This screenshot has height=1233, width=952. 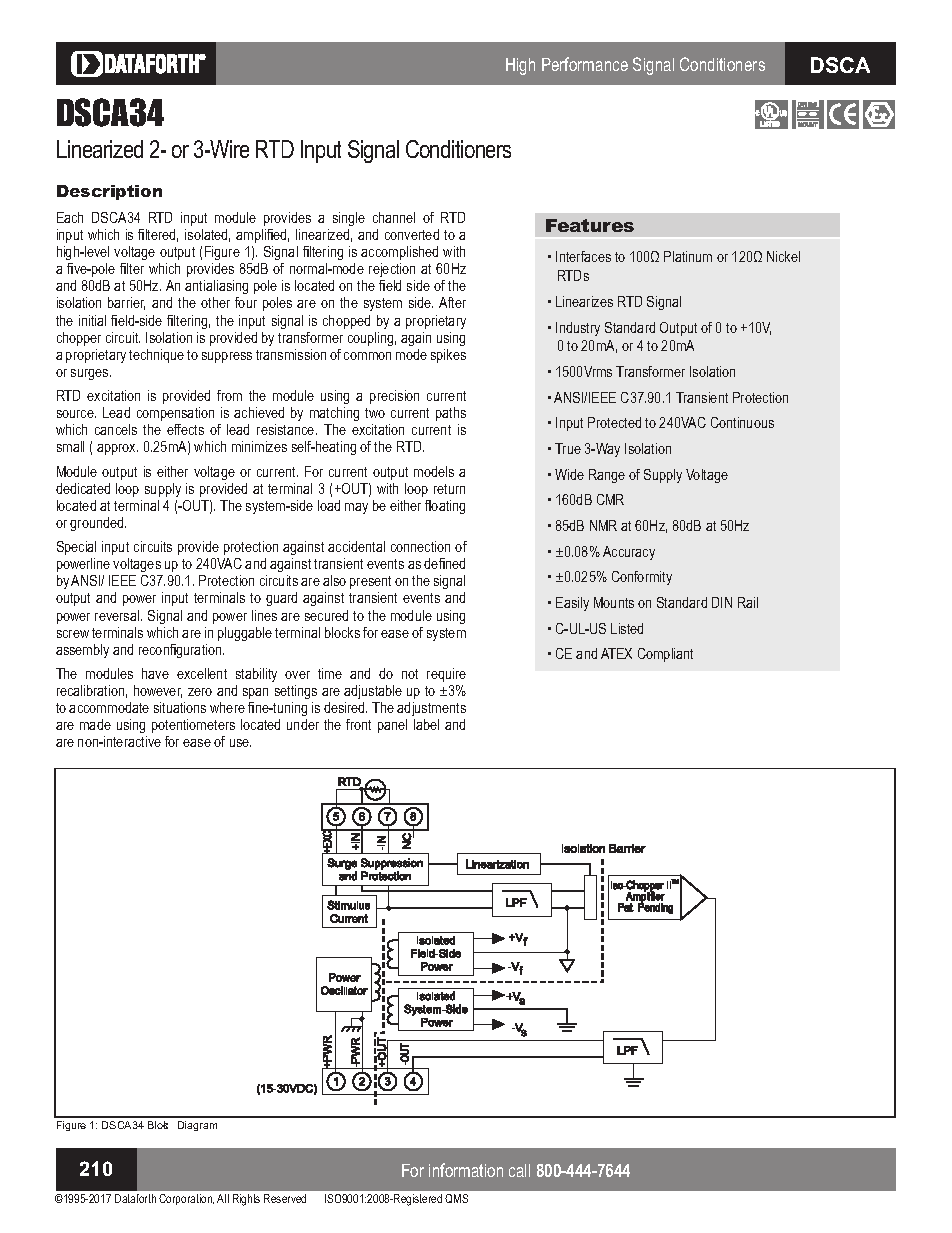 What do you see at coordinates (585, 64) in the screenshot?
I see `Performance` at bounding box center [585, 64].
